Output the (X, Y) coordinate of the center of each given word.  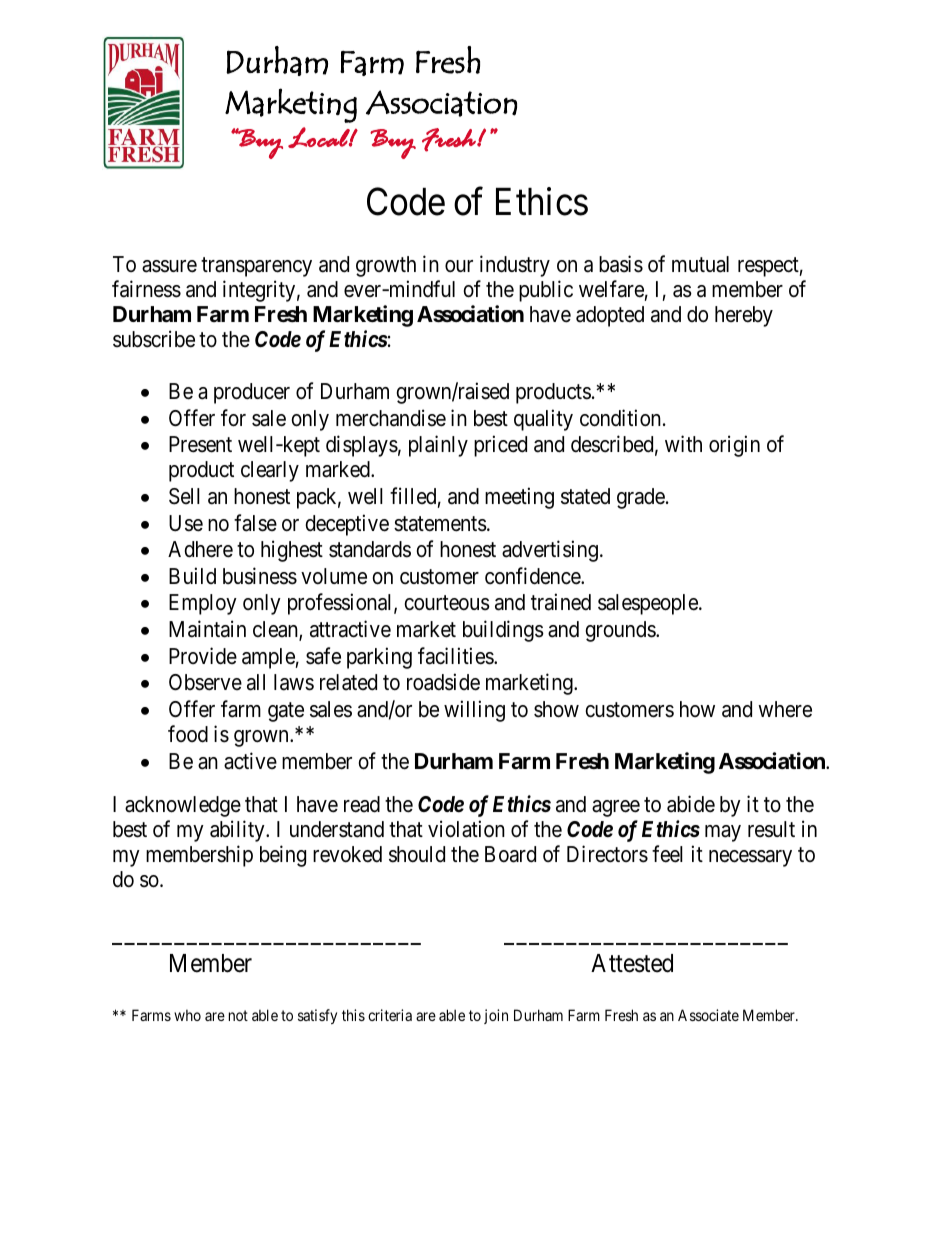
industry (515, 266)
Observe (205, 682)
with (683, 443)
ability (238, 831)
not (238, 1015)
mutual (700, 264)
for (233, 418)
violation (466, 829)
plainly (438, 446)
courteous (447, 603)
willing (474, 711)
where (785, 709)
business (260, 576)
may (723, 833)
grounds (621, 631)
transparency (256, 267)
